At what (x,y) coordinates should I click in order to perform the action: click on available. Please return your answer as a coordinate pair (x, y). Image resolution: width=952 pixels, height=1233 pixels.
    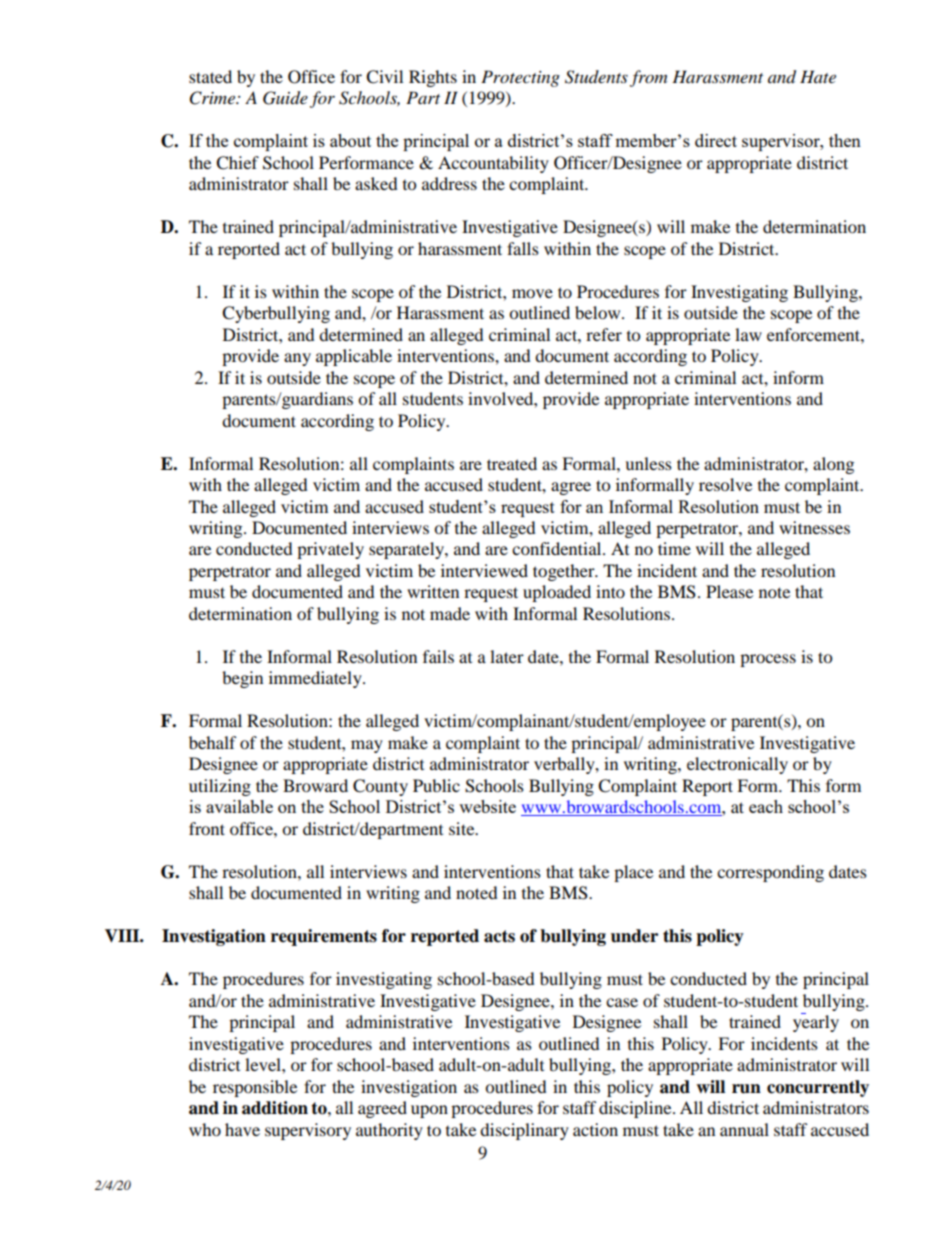
    Looking at the image, I should click on (239, 806).
